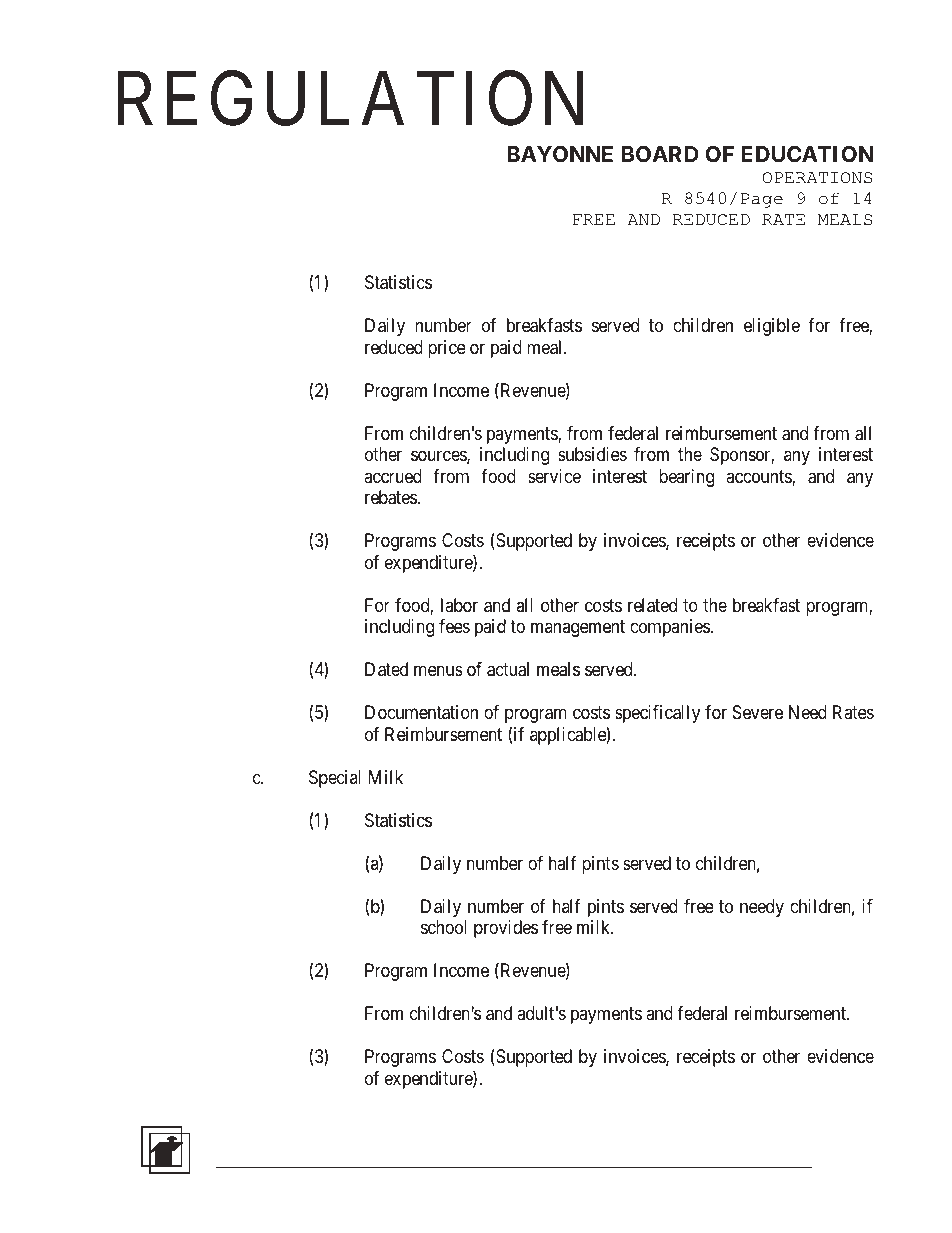  What do you see at coordinates (807, 154) in the page?
I see `EDUCATION` at bounding box center [807, 154].
